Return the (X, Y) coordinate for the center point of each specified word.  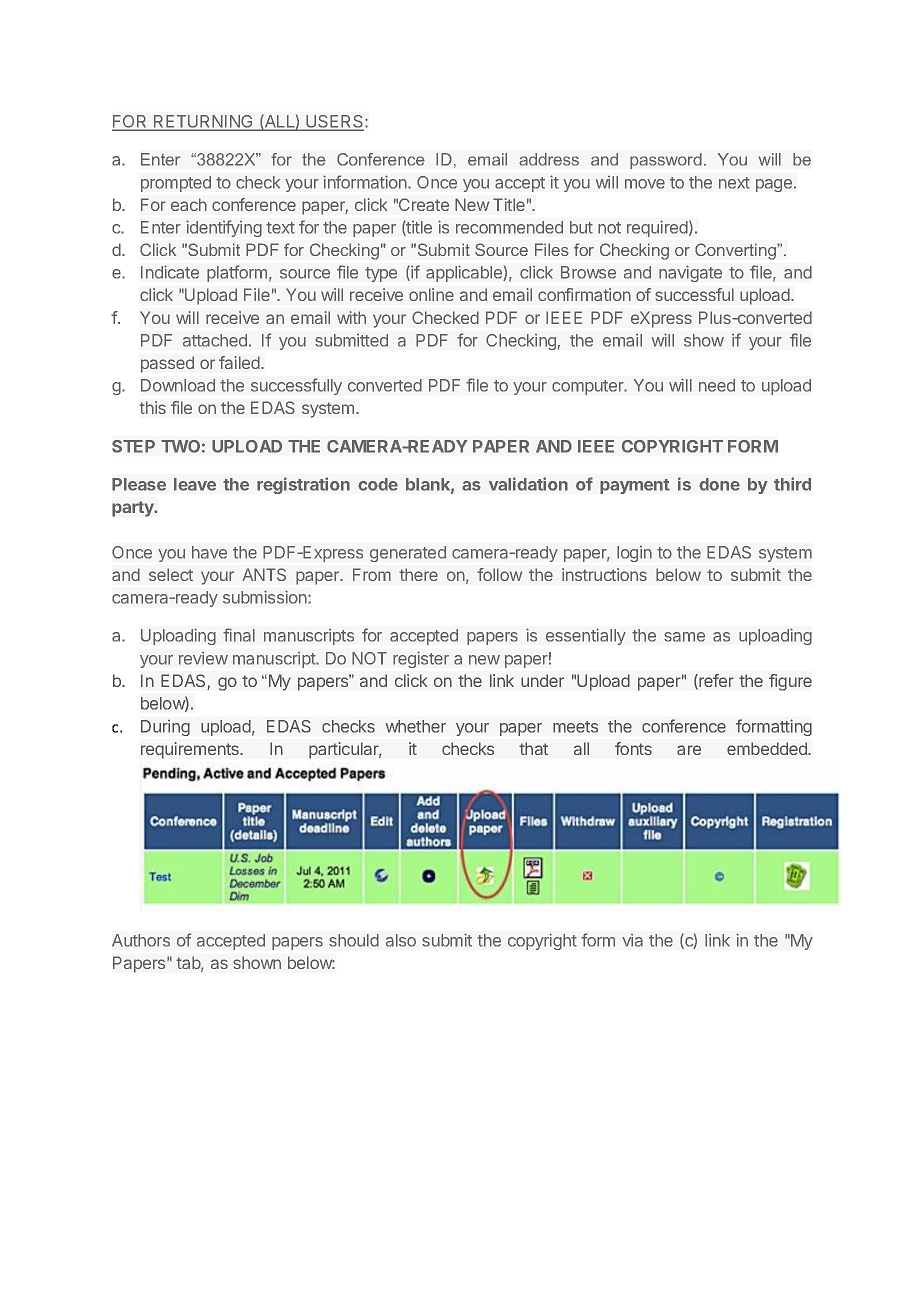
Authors (141, 940)
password (666, 161)
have (209, 552)
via (632, 940)
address (549, 159)
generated (408, 554)
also (401, 940)
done (719, 484)
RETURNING (203, 122)
